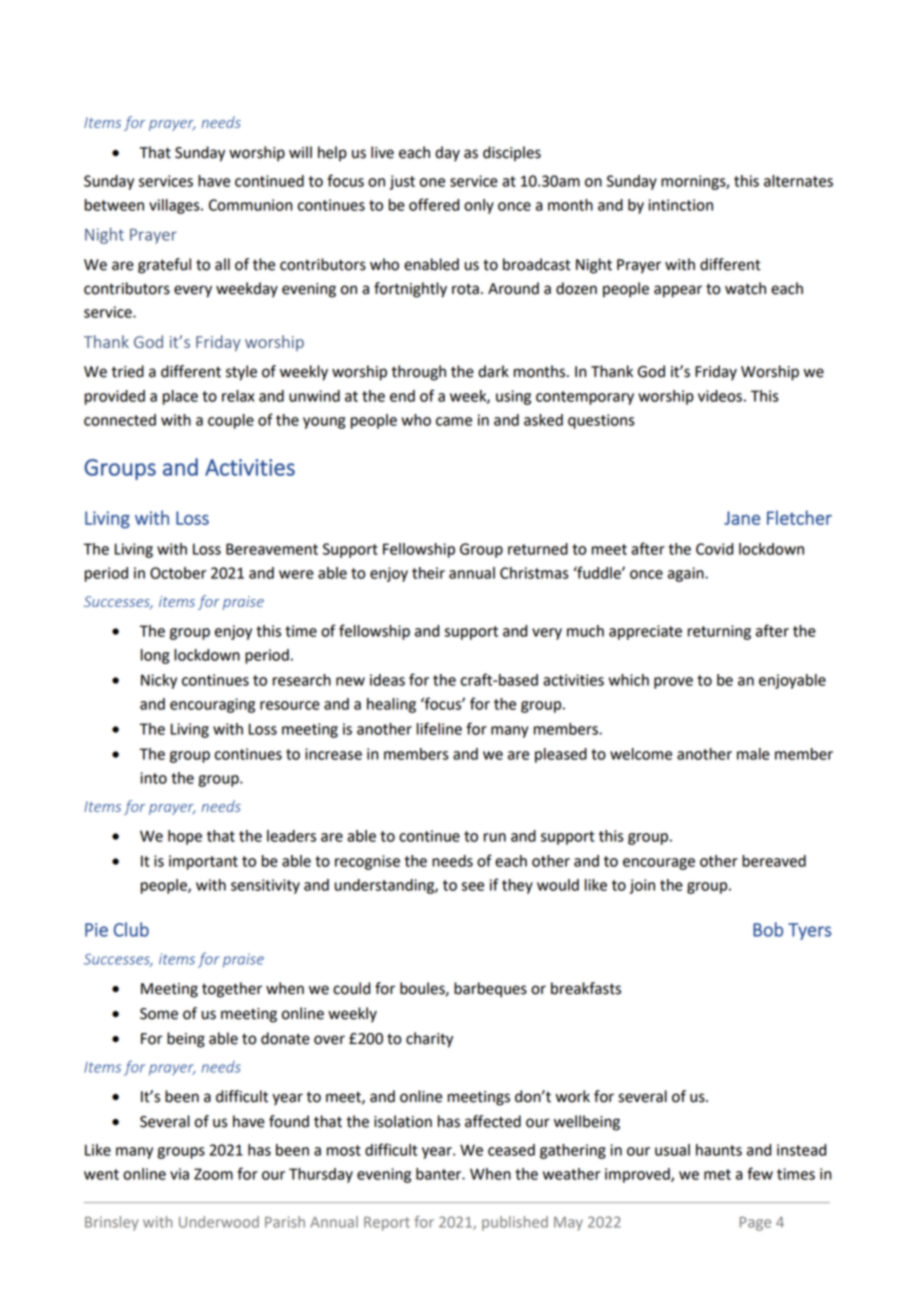 The width and height of the page is (924, 1308). Describe the element at coordinates (720, 396) in the page. I see `videos` at that location.
